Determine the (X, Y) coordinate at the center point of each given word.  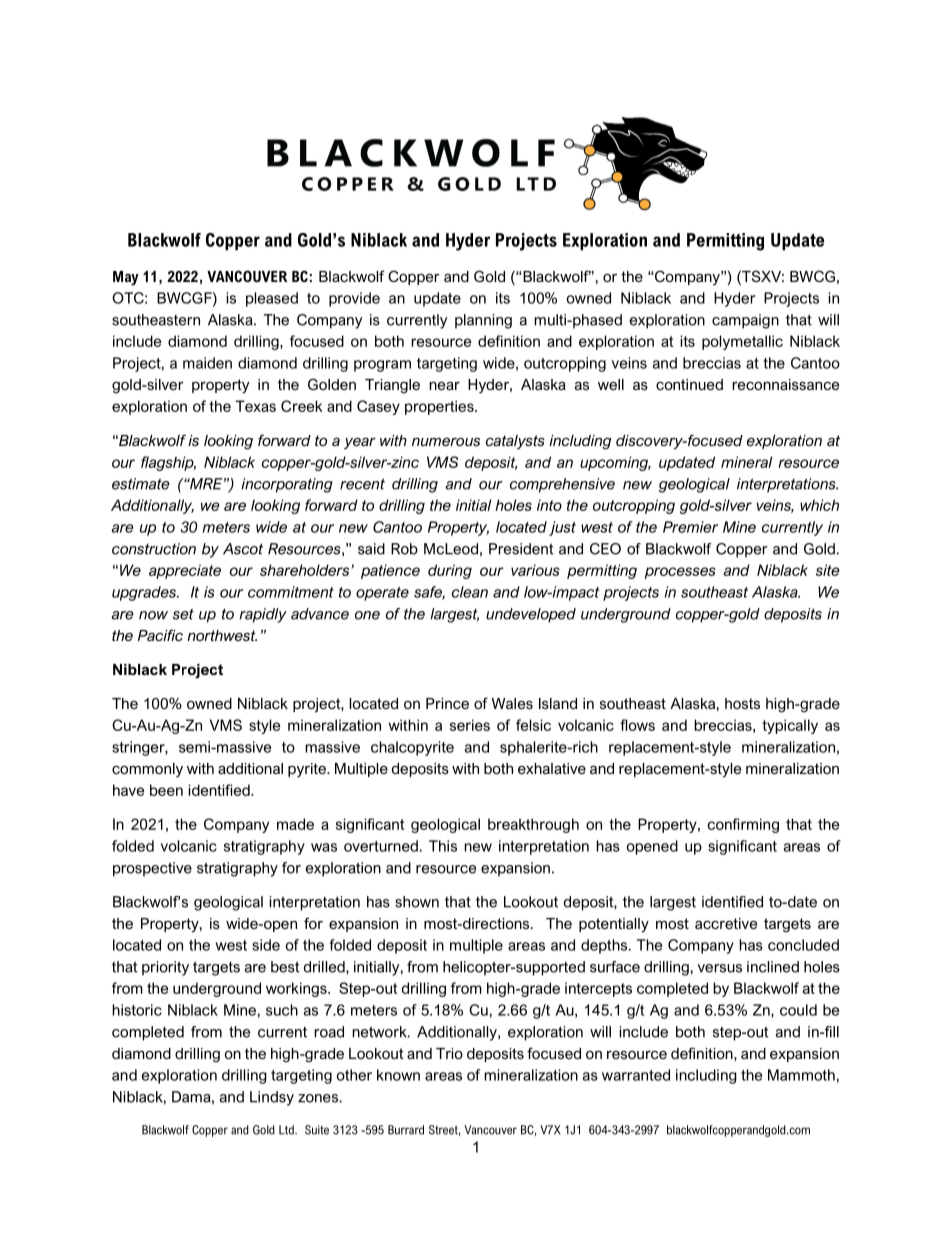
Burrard (406, 1130)
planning (483, 321)
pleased (272, 299)
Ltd (287, 1130)
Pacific (160, 635)
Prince (447, 703)
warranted (636, 1075)
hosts (742, 703)
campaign (745, 321)
